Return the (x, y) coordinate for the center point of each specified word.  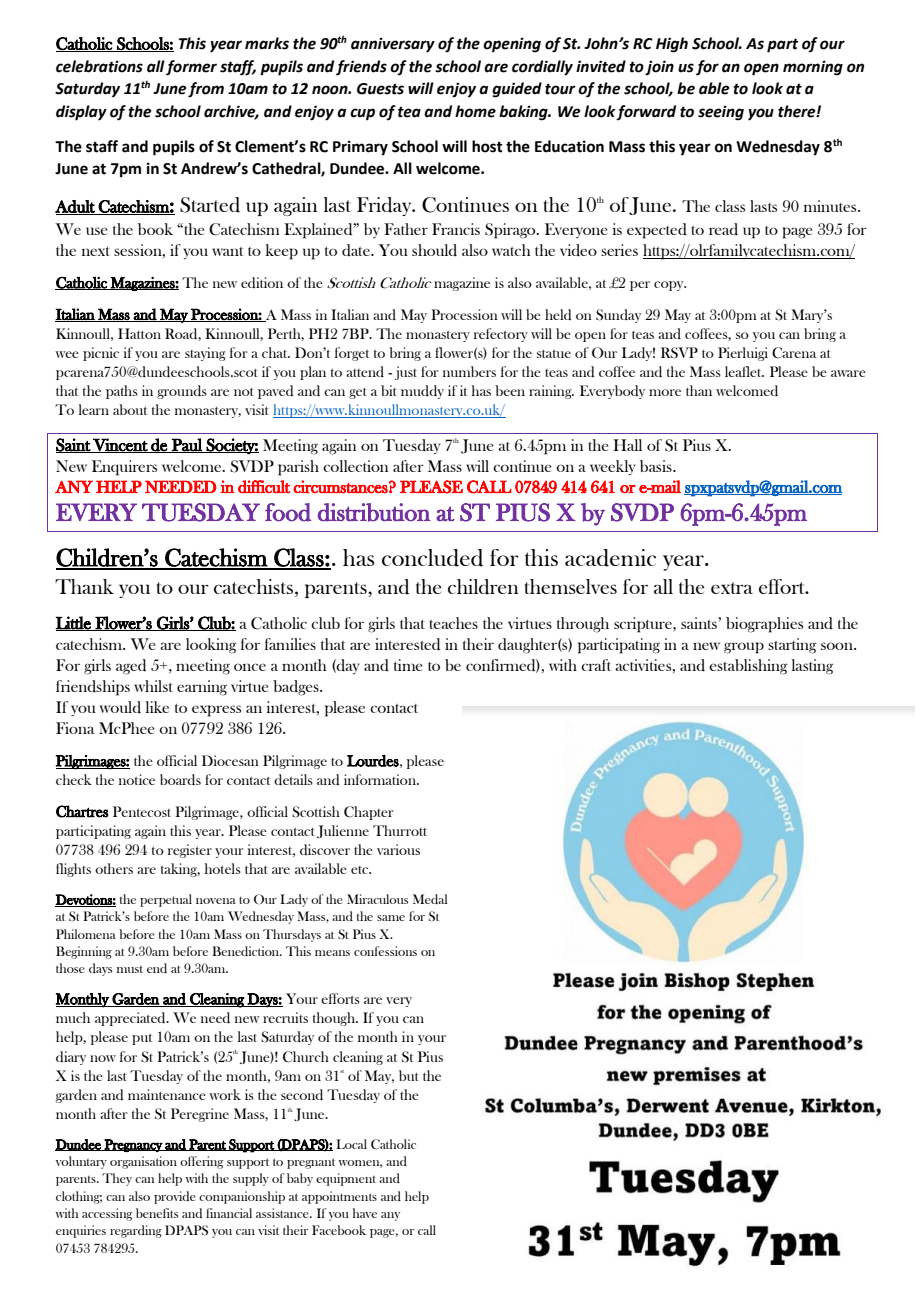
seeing (721, 113)
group (744, 648)
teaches (453, 623)
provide (175, 1197)
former (191, 68)
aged (131, 667)
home (475, 111)
